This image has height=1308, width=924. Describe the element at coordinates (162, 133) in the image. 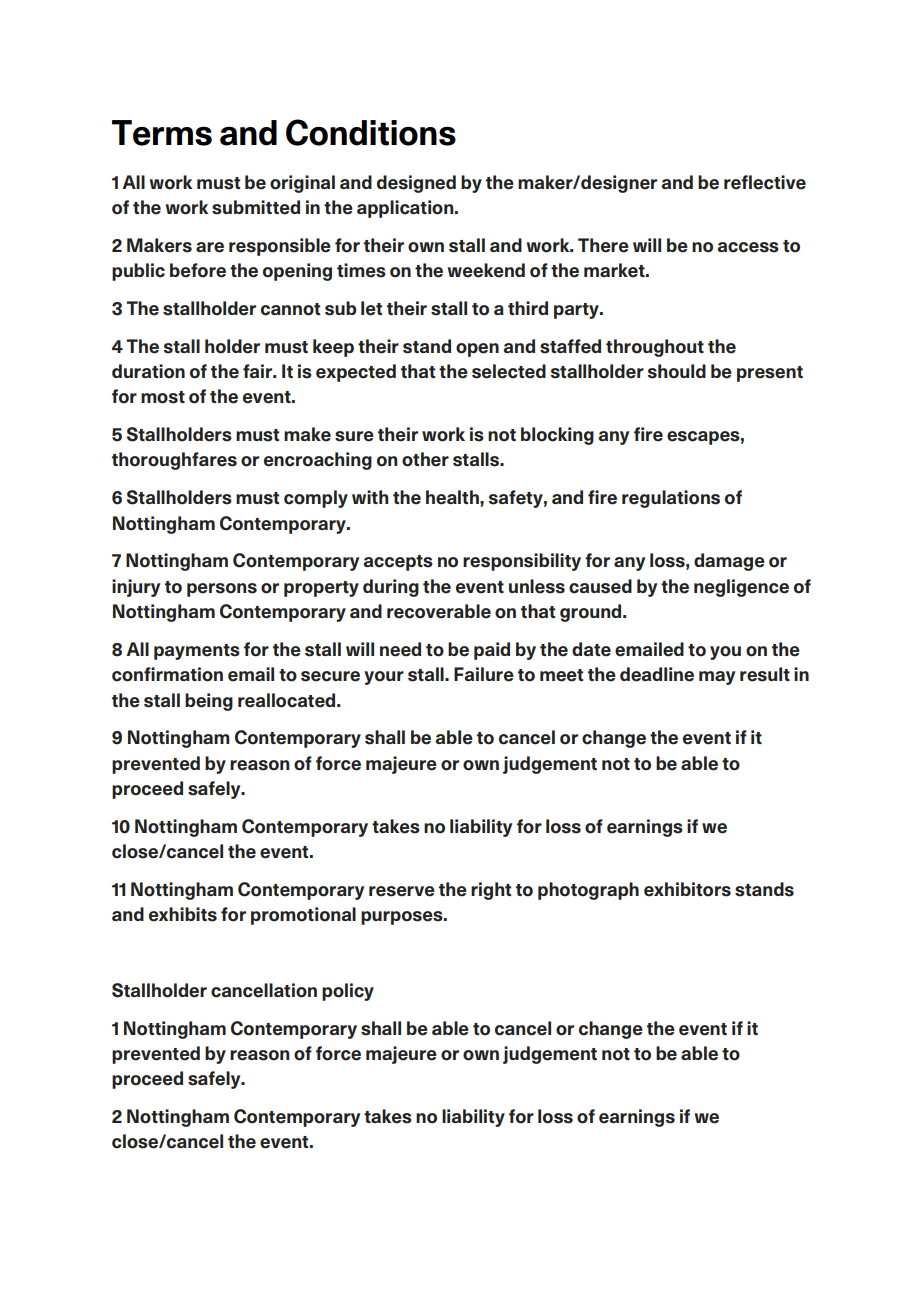

I see `Terms` at that location.
